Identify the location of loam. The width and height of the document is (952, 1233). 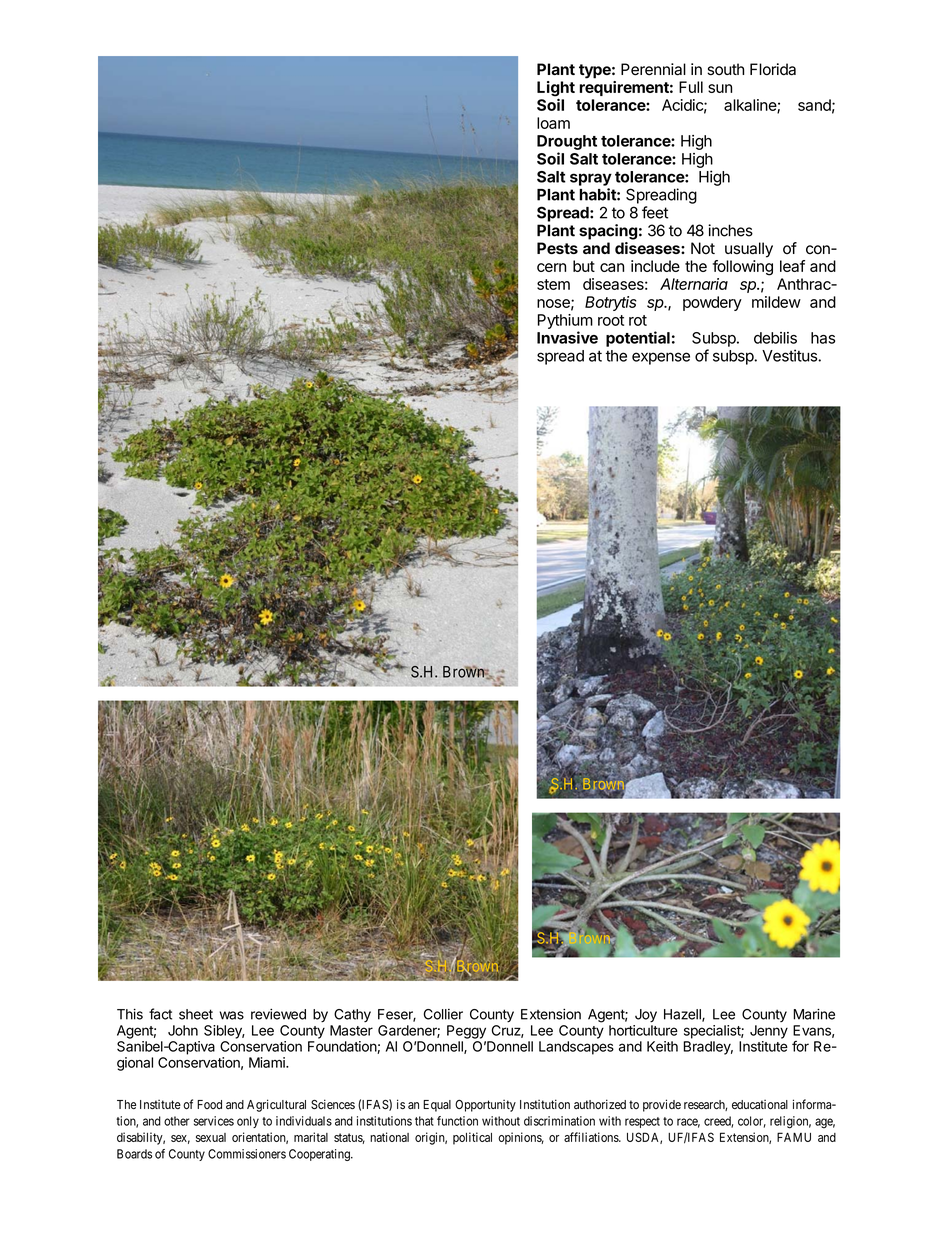
(553, 123).
